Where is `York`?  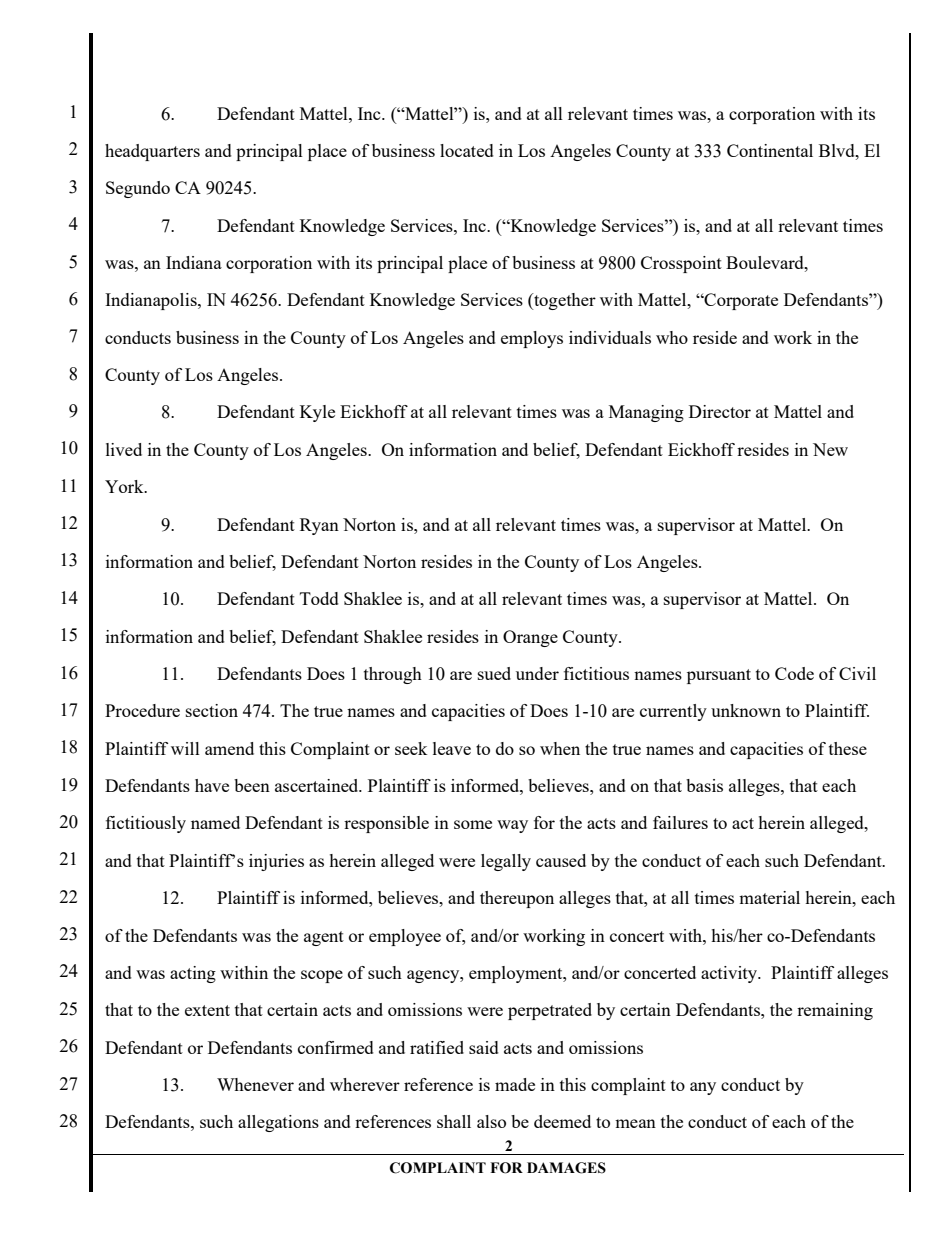
York is located at coordinates (125, 486).
